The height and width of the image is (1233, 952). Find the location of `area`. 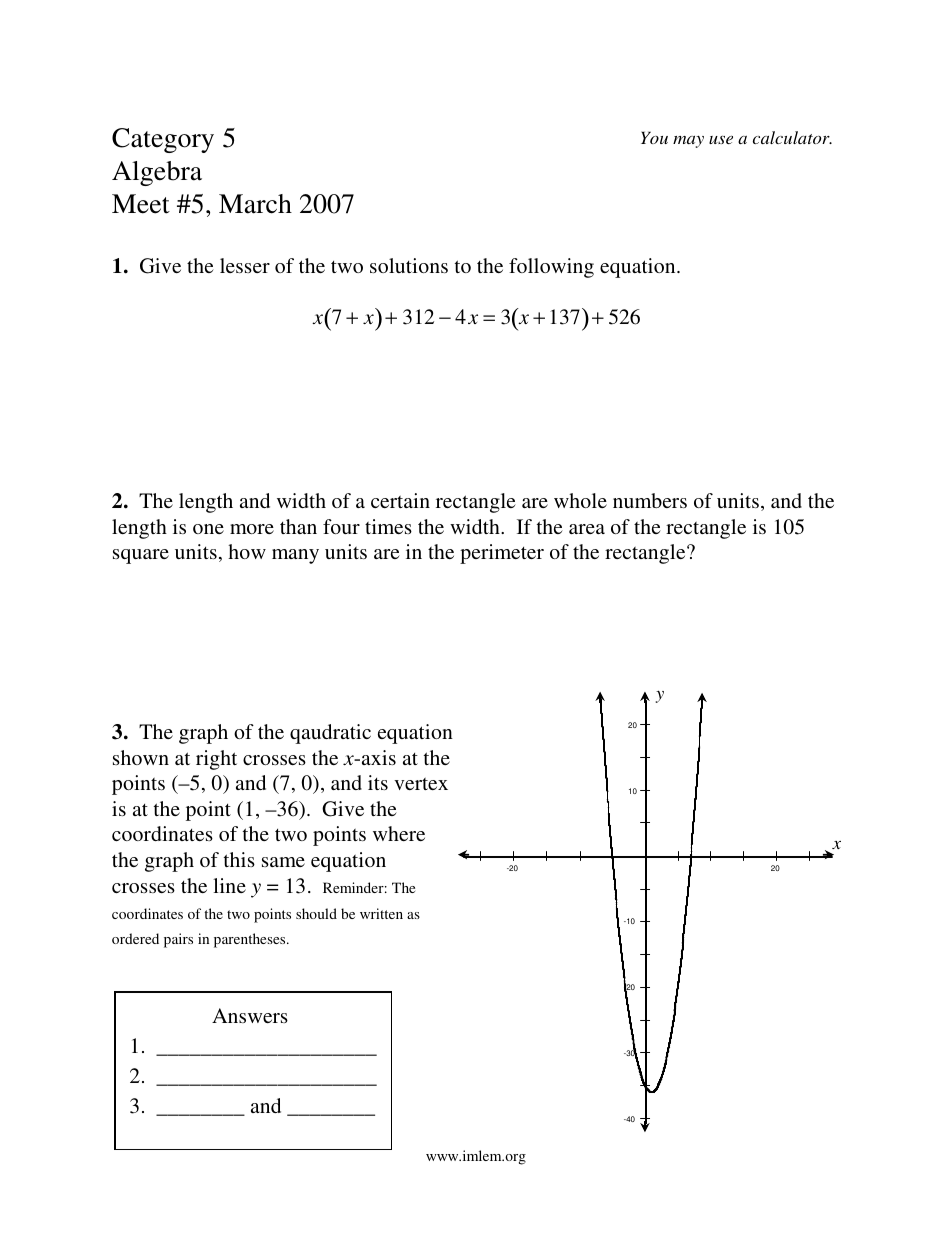

area is located at coordinates (587, 529).
